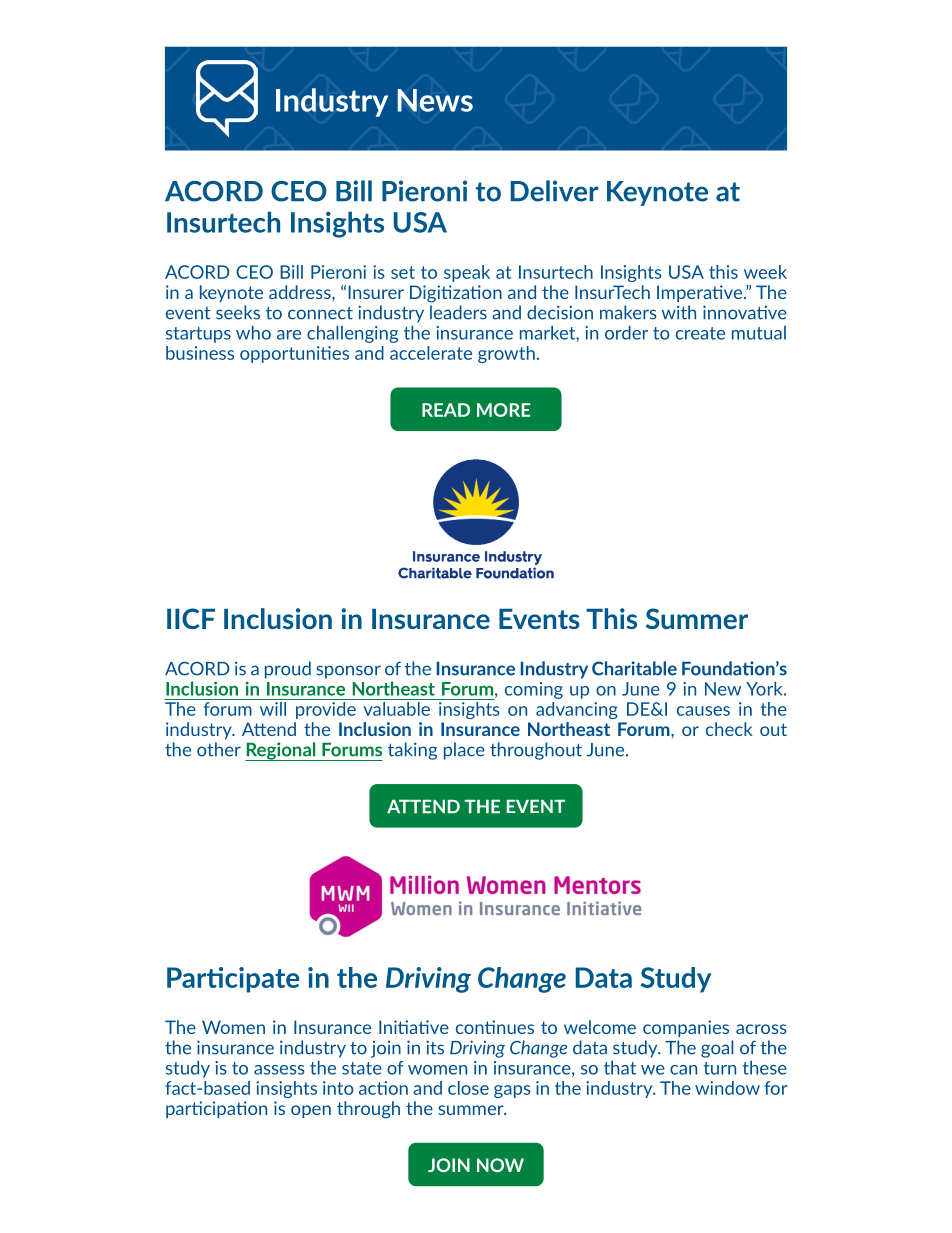 This screenshot has width=952, height=1233. I want to click on NOW, so click(500, 1165).
